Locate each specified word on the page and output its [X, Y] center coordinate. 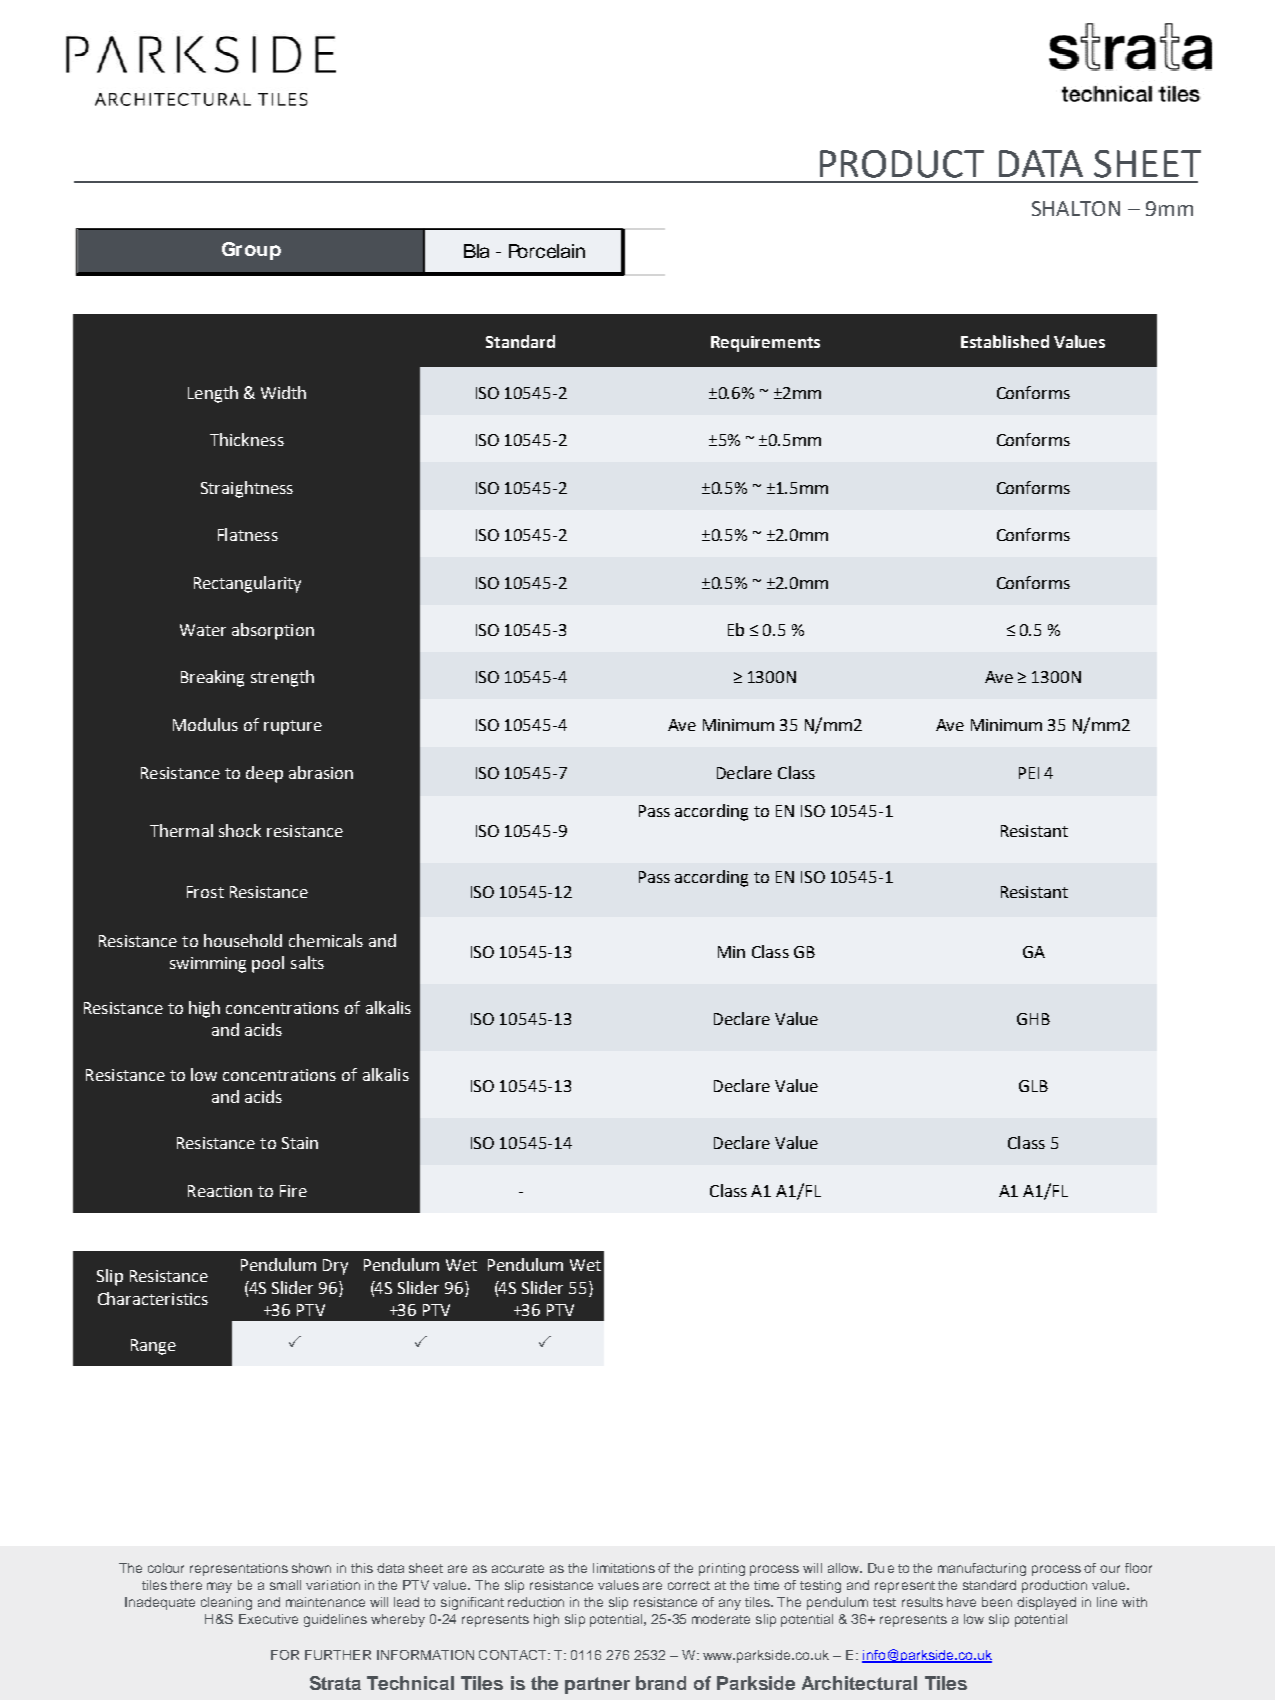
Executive [268, 1619]
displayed [1046, 1603]
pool [268, 964]
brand [661, 1683]
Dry [335, 1267]
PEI [1029, 773]
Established [1005, 341]
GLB [1033, 1086]
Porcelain [547, 251]
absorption [273, 631]
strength [282, 678]
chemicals [326, 940]
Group [251, 251]
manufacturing [982, 1569]
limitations [624, 1568]
